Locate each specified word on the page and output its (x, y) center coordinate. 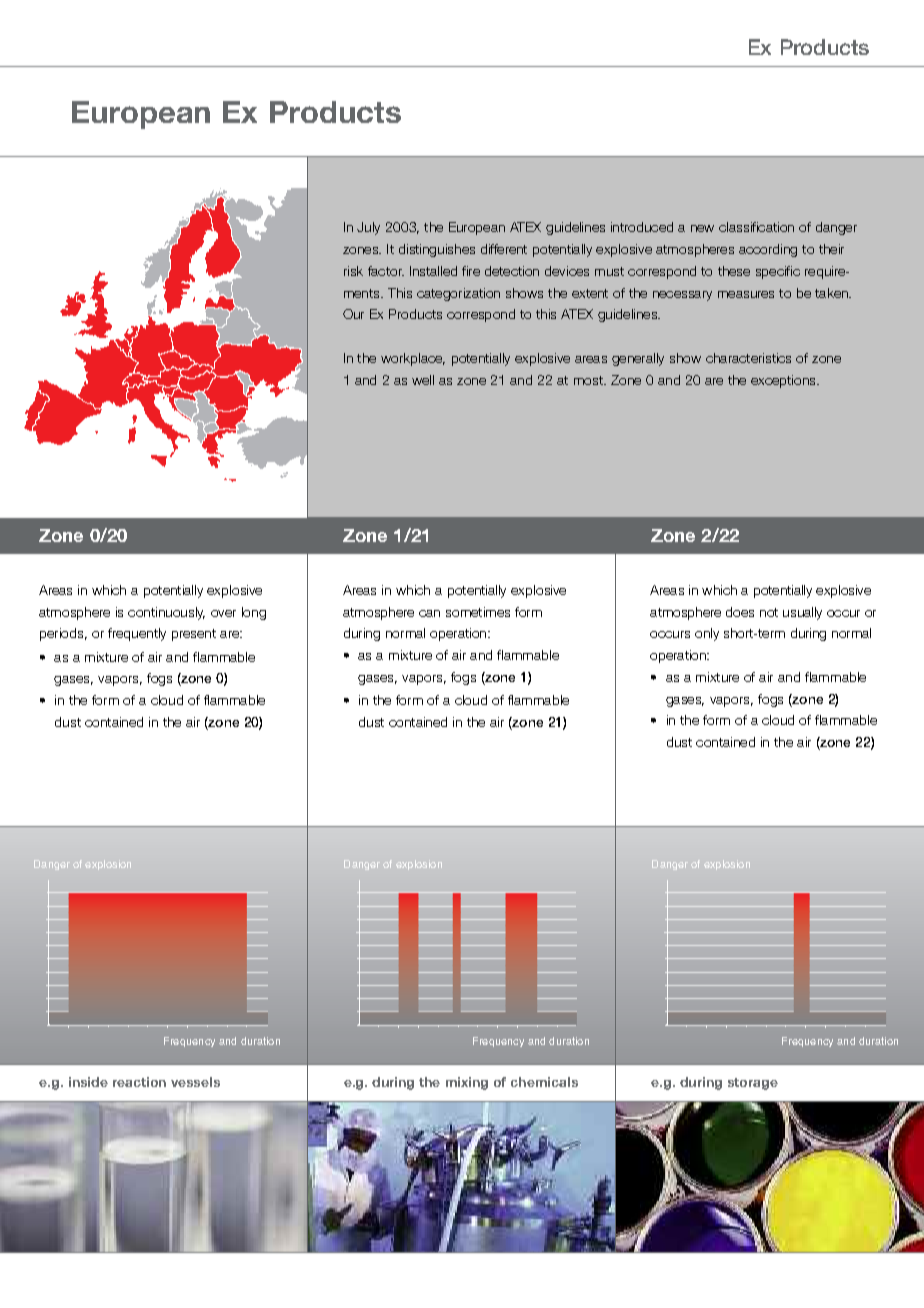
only (707, 634)
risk (353, 271)
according (768, 250)
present (194, 635)
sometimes (478, 612)
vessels (195, 1082)
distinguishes (437, 250)
